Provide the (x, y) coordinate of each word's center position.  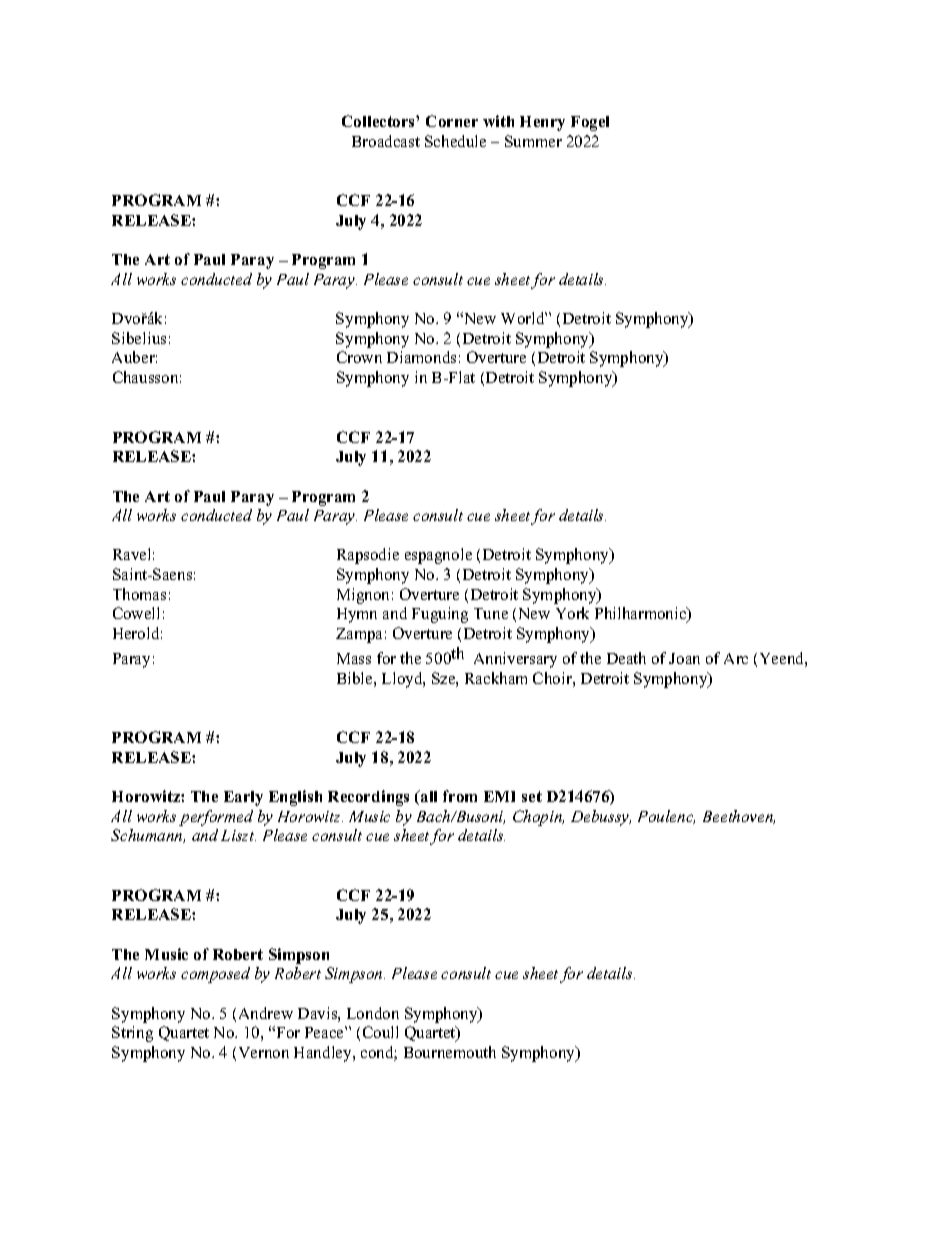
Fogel (590, 123)
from (460, 796)
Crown (359, 357)
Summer (533, 141)
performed (216, 818)
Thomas (139, 594)
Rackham (496, 678)
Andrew (266, 1013)
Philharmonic (642, 615)
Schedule (455, 141)
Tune (491, 613)
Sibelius (139, 338)
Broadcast (386, 141)
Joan (684, 658)
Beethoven (739, 817)
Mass (354, 658)
